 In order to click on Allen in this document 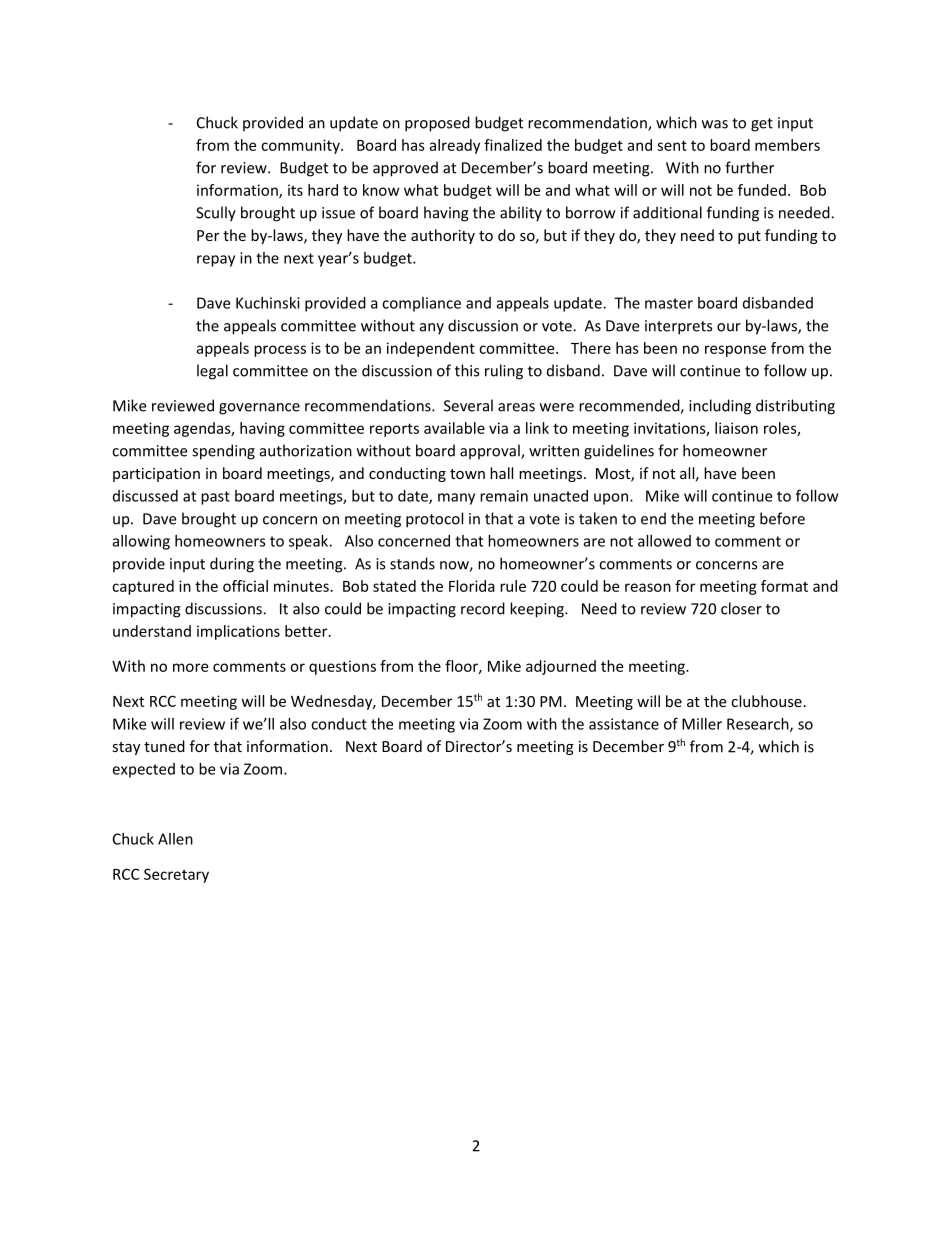, I will do `click(175, 839)`.
